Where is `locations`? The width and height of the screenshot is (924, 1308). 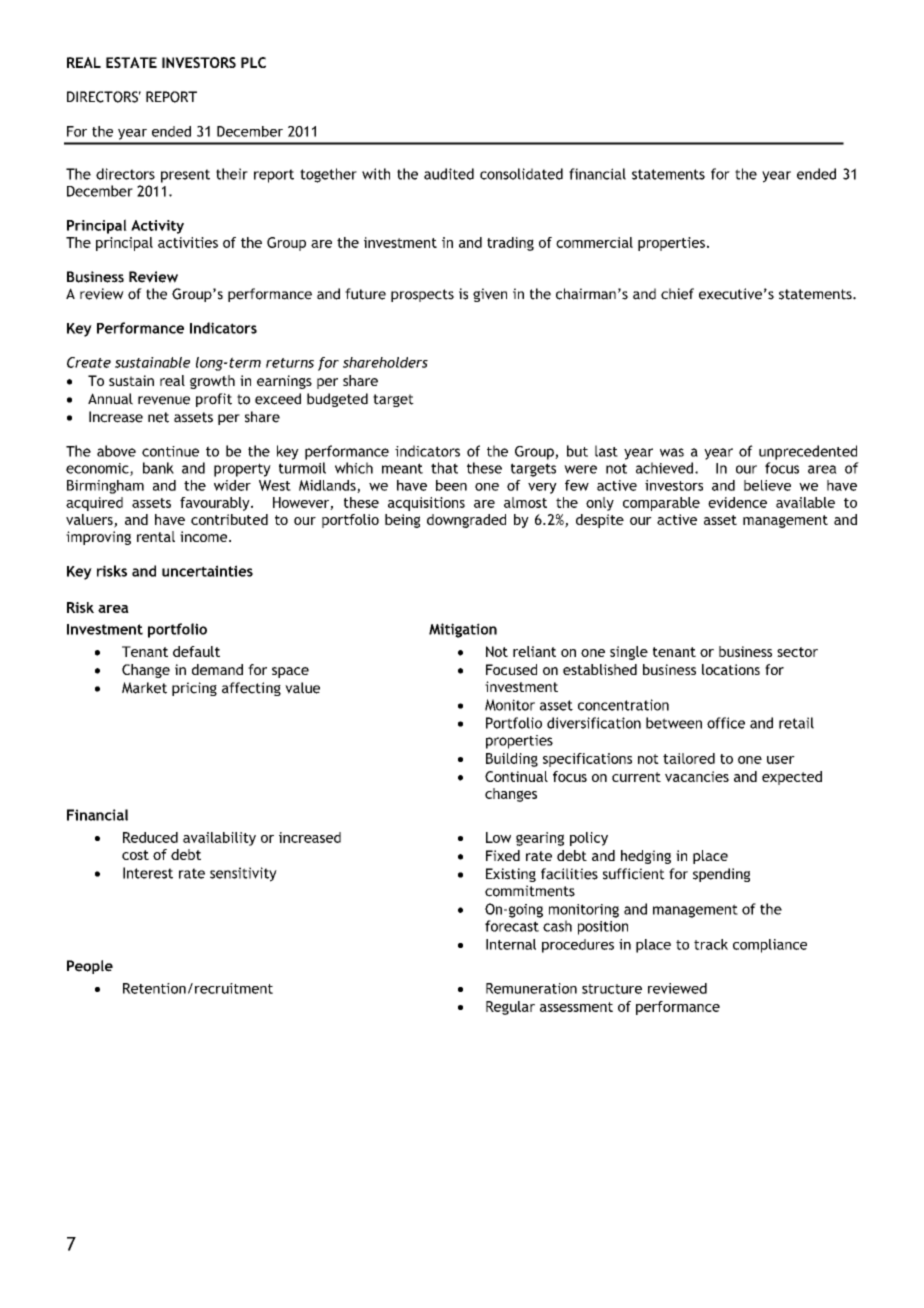 locations is located at coordinates (731, 669).
